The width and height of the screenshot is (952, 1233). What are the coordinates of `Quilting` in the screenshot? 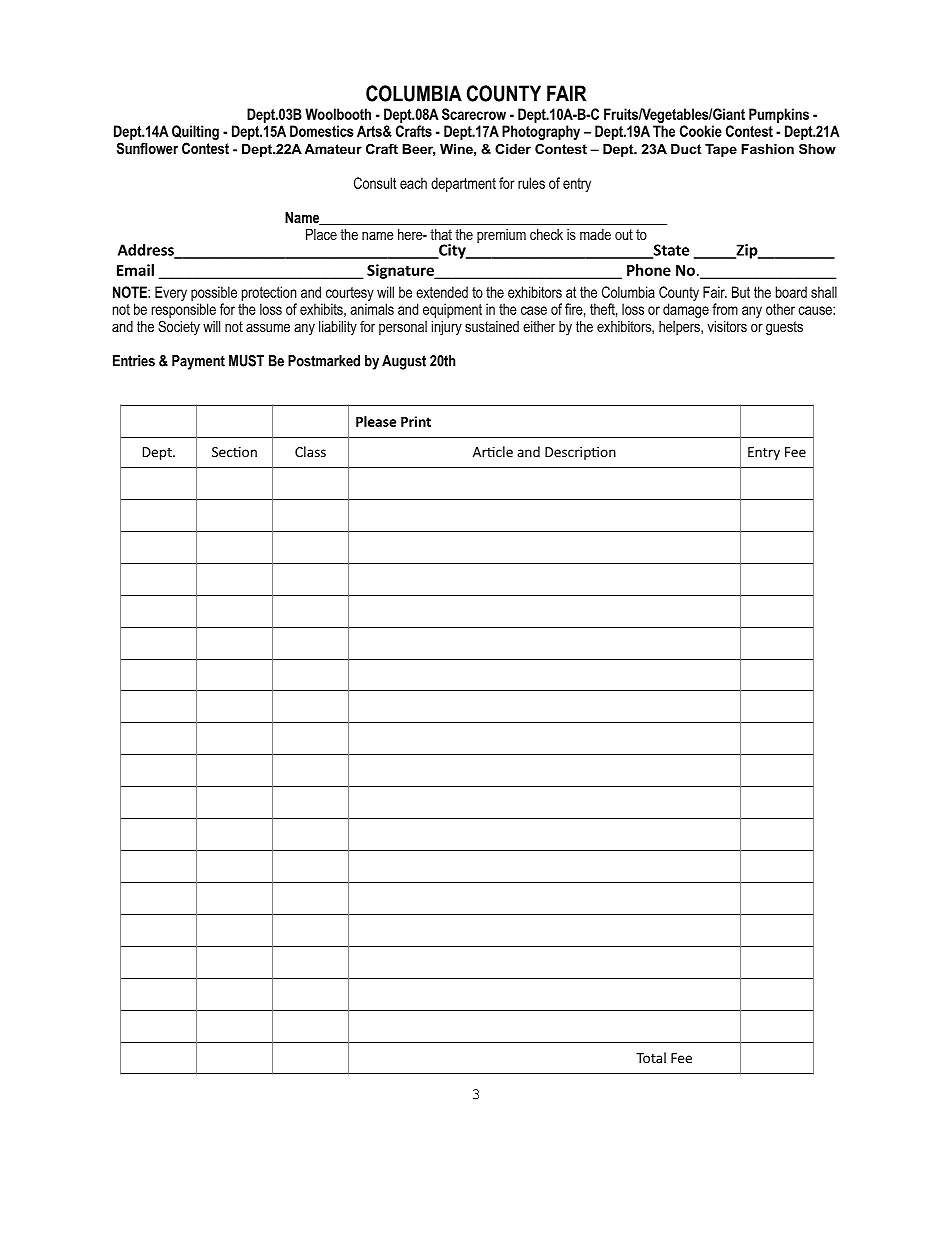 It's located at (195, 134).
